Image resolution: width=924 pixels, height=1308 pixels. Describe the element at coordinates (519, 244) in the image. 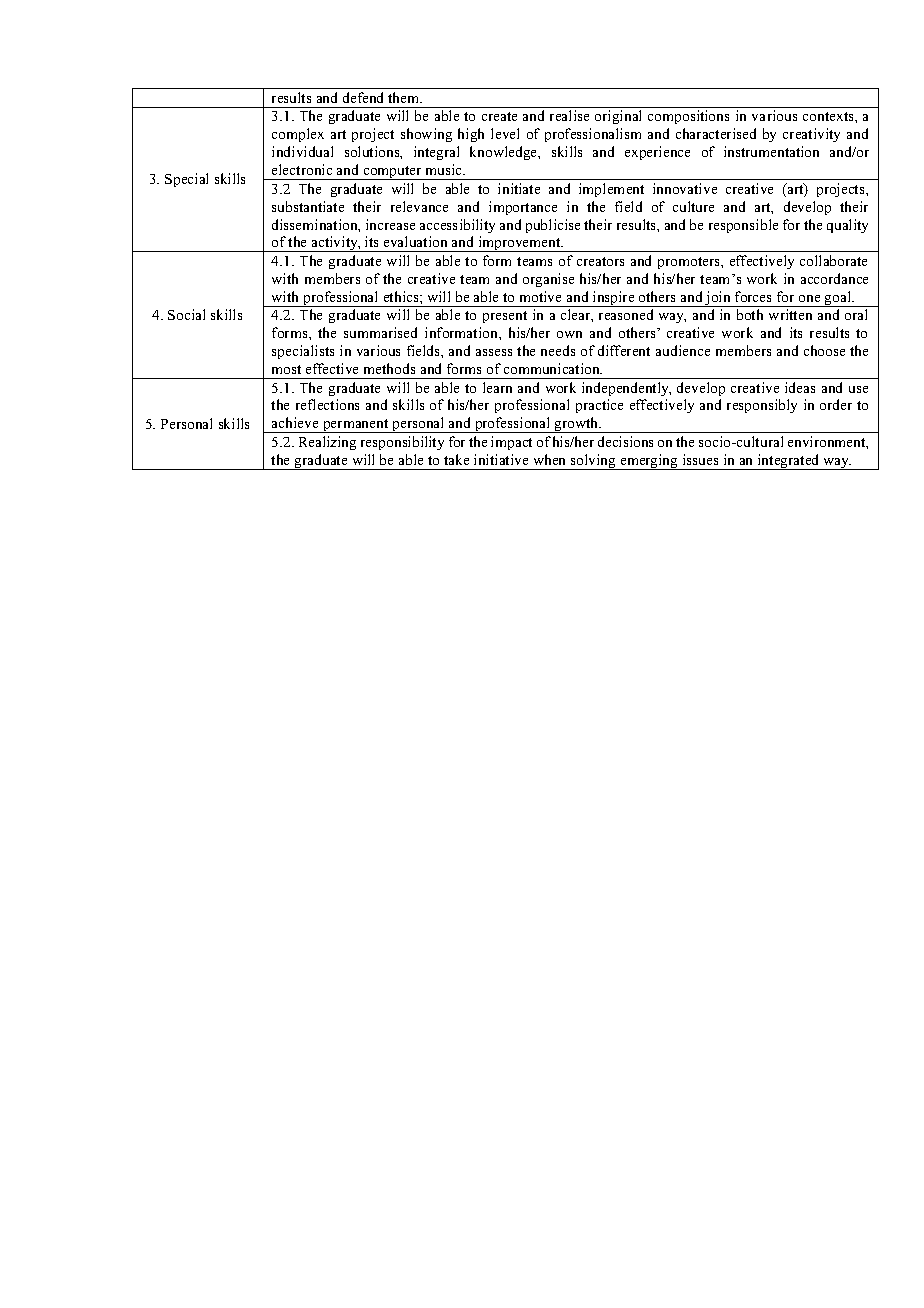

I see `improvement` at that location.
